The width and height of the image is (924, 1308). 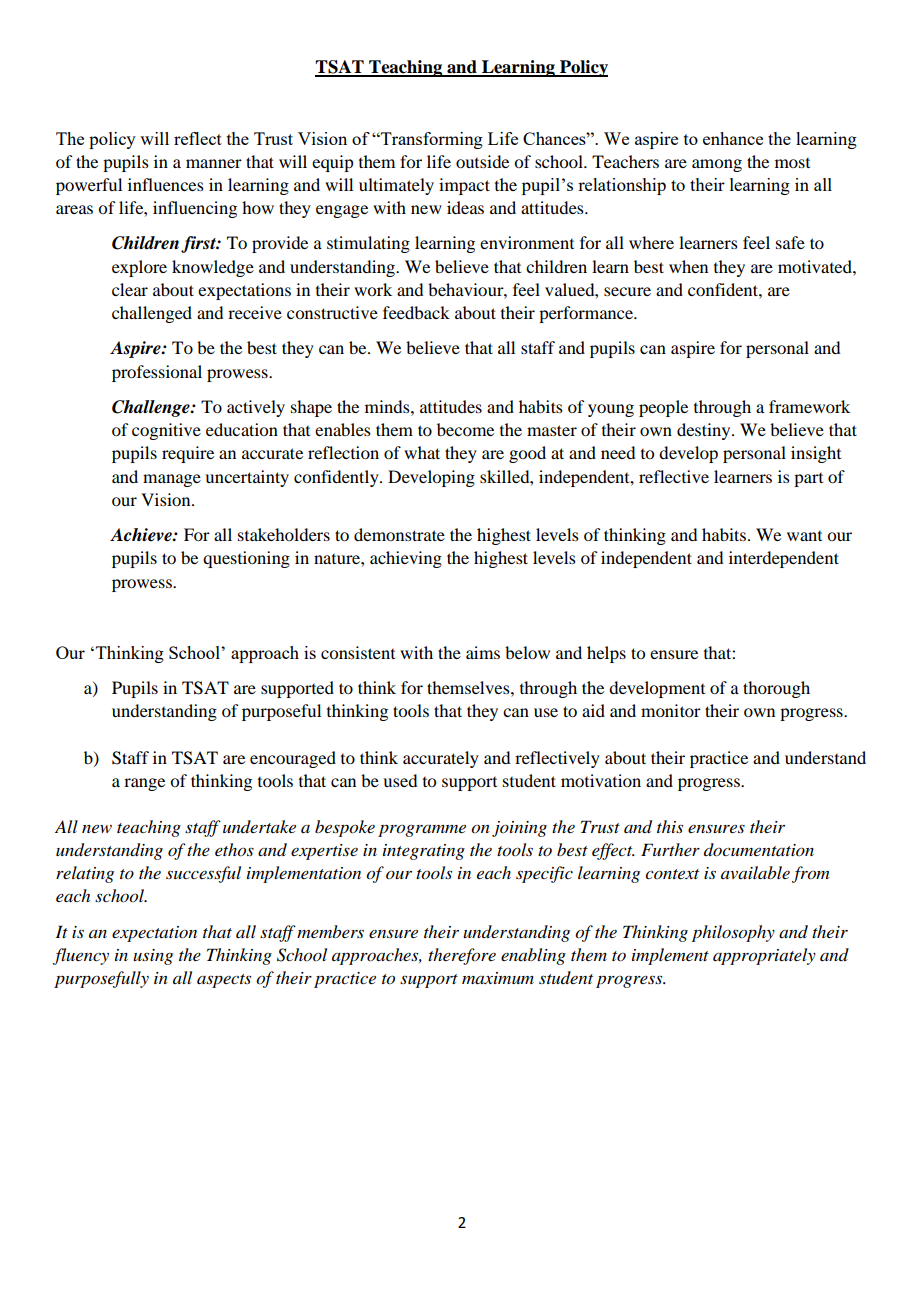 What do you see at coordinates (166, 184) in the image?
I see `influences` at bounding box center [166, 184].
